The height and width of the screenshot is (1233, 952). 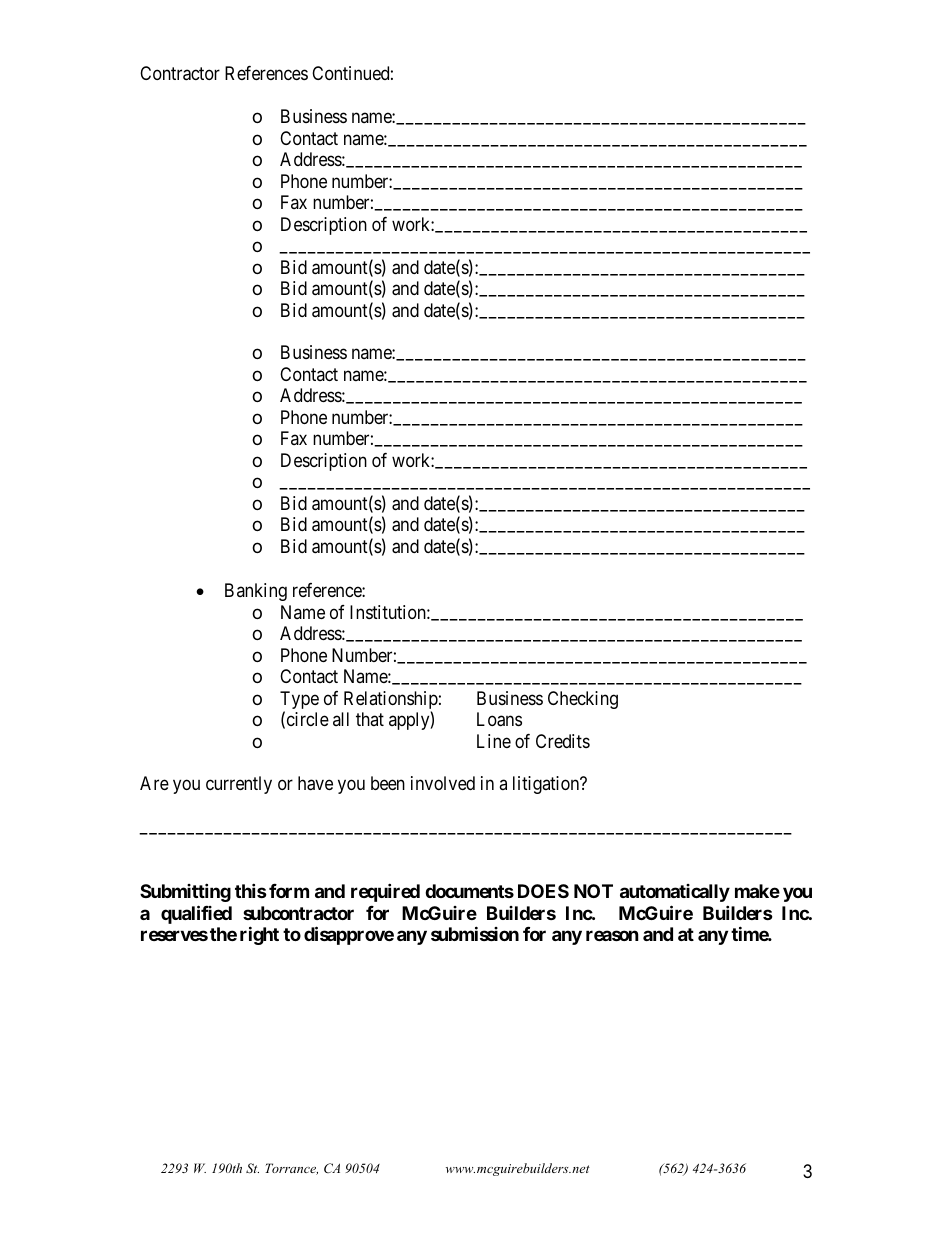 I want to click on Relationship, so click(x=391, y=701).
